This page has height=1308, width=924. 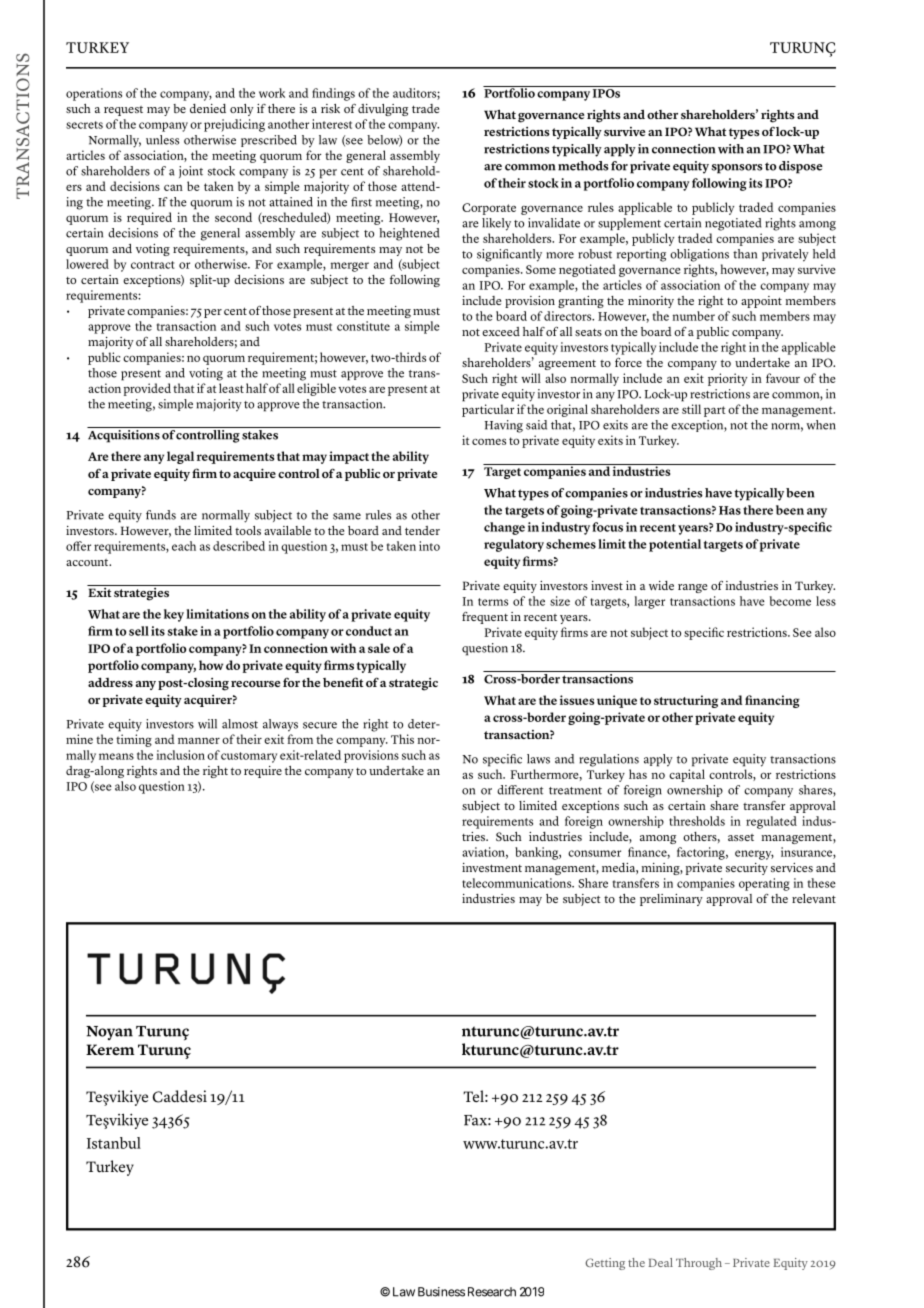 I want to click on sponsors, so click(x=737, y=169).
